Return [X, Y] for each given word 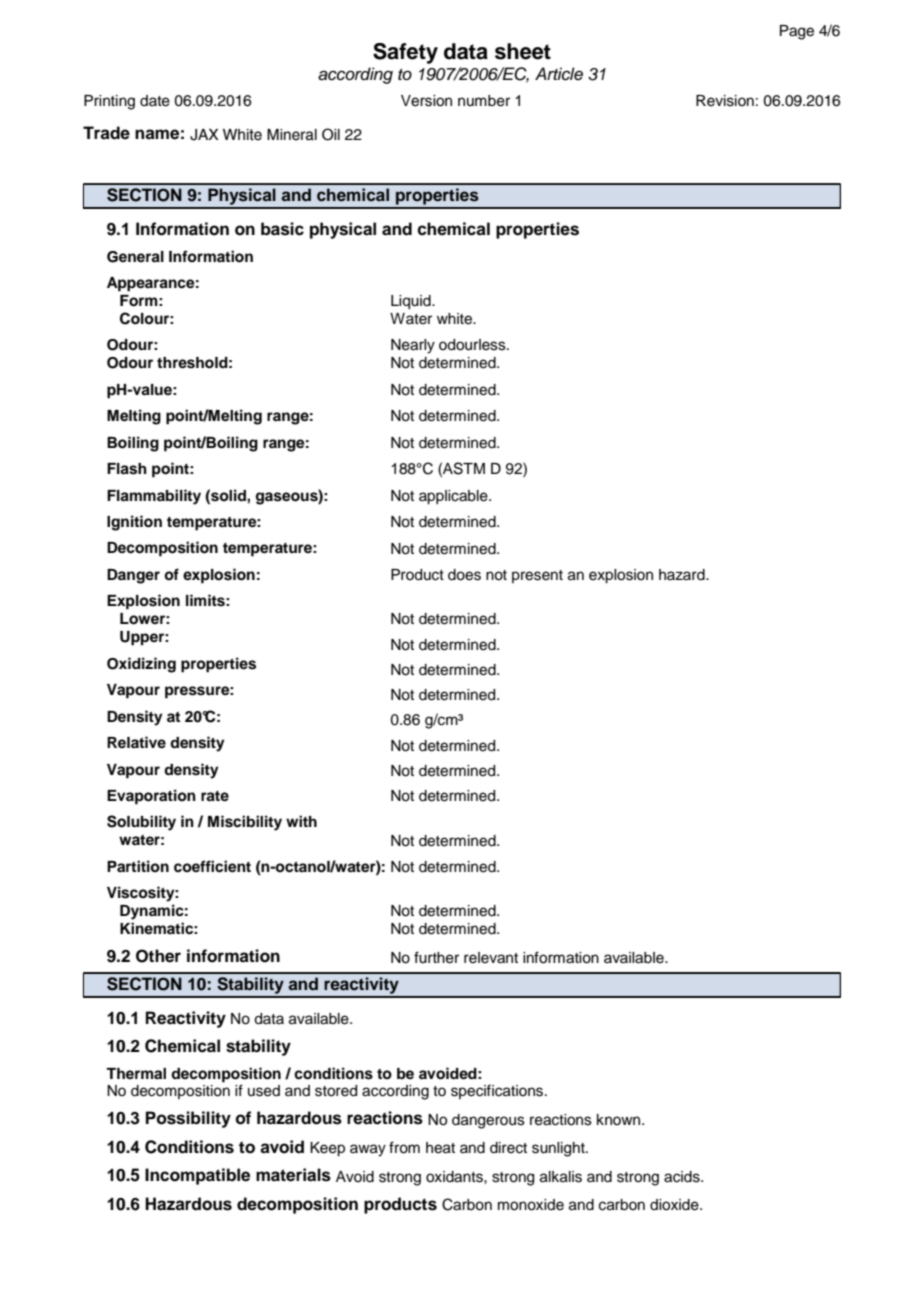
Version [426, 101]
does [464, 575]
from [404, 1147]
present [537, 576]
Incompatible [197, 1176]
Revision [725, 101]
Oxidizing [141, 665]
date [155, 101]
